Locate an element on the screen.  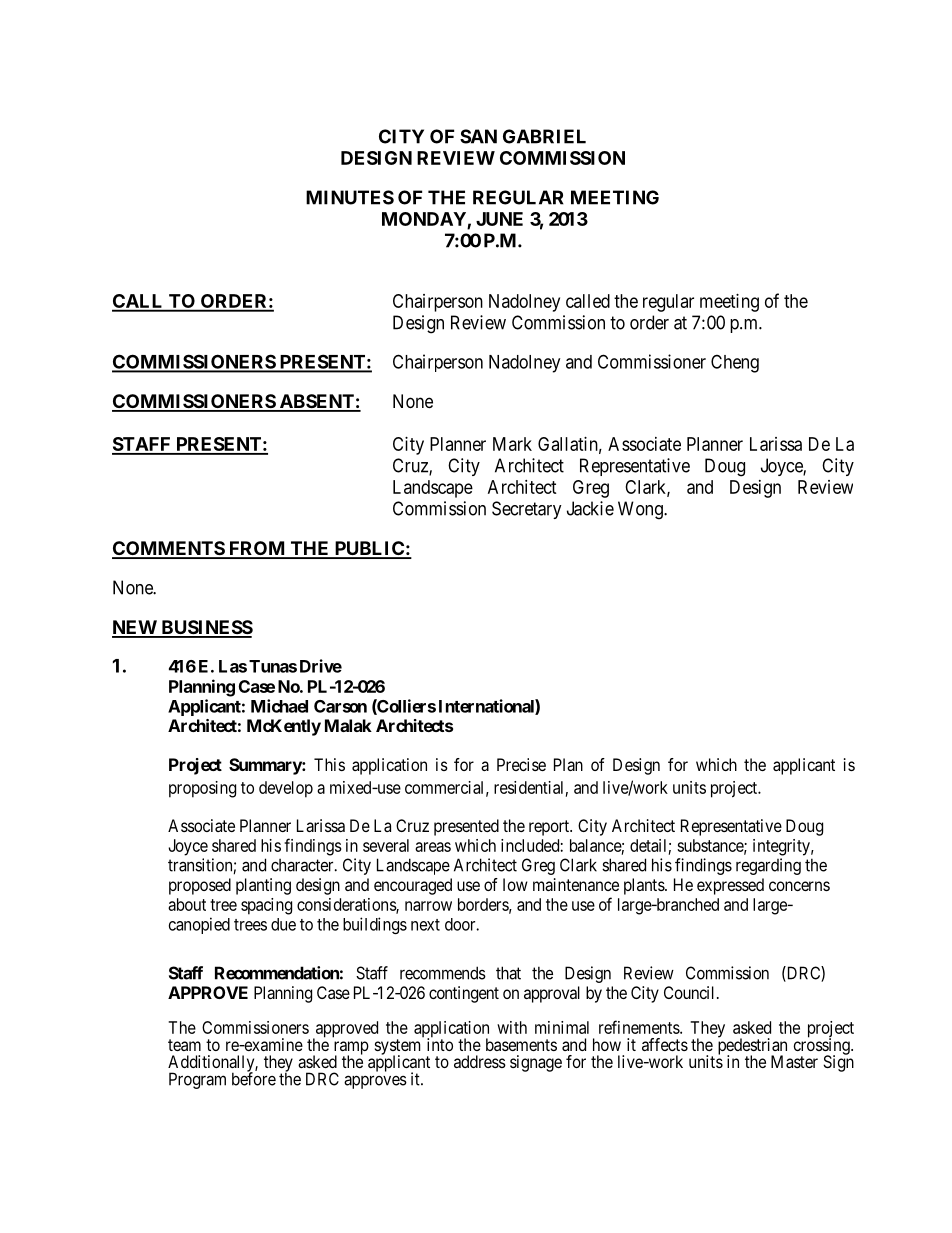
Cheng is located at coordinates (735, 363).
